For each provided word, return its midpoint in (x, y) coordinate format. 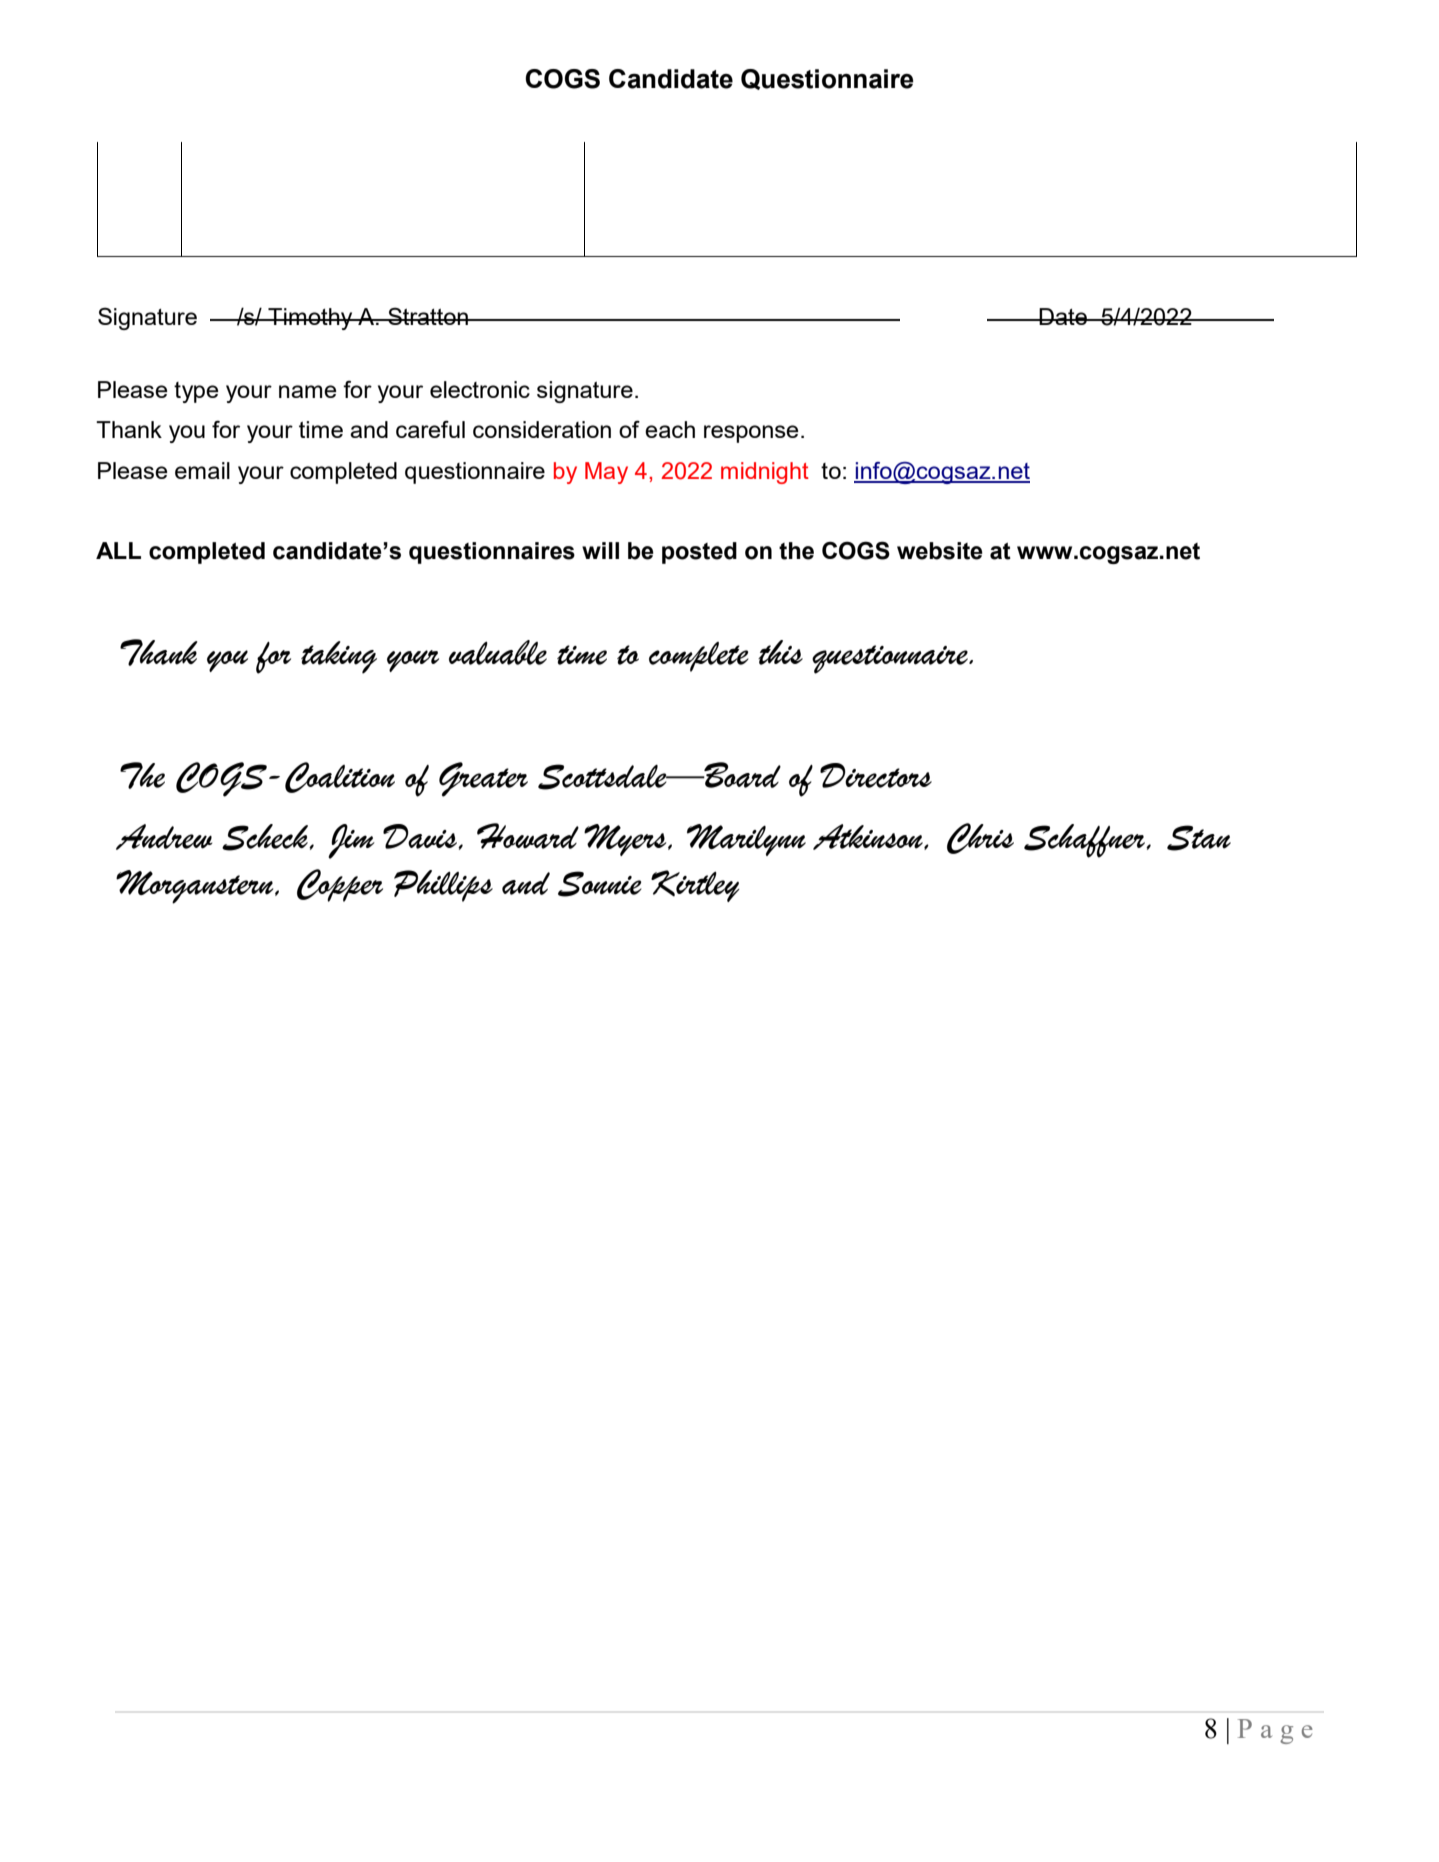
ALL (118, 550)
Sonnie (600, 884)
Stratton (428, 316)
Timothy (310, 319)
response (751, 434)
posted (699, 553)
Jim (351, 841)
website (940, 551)
